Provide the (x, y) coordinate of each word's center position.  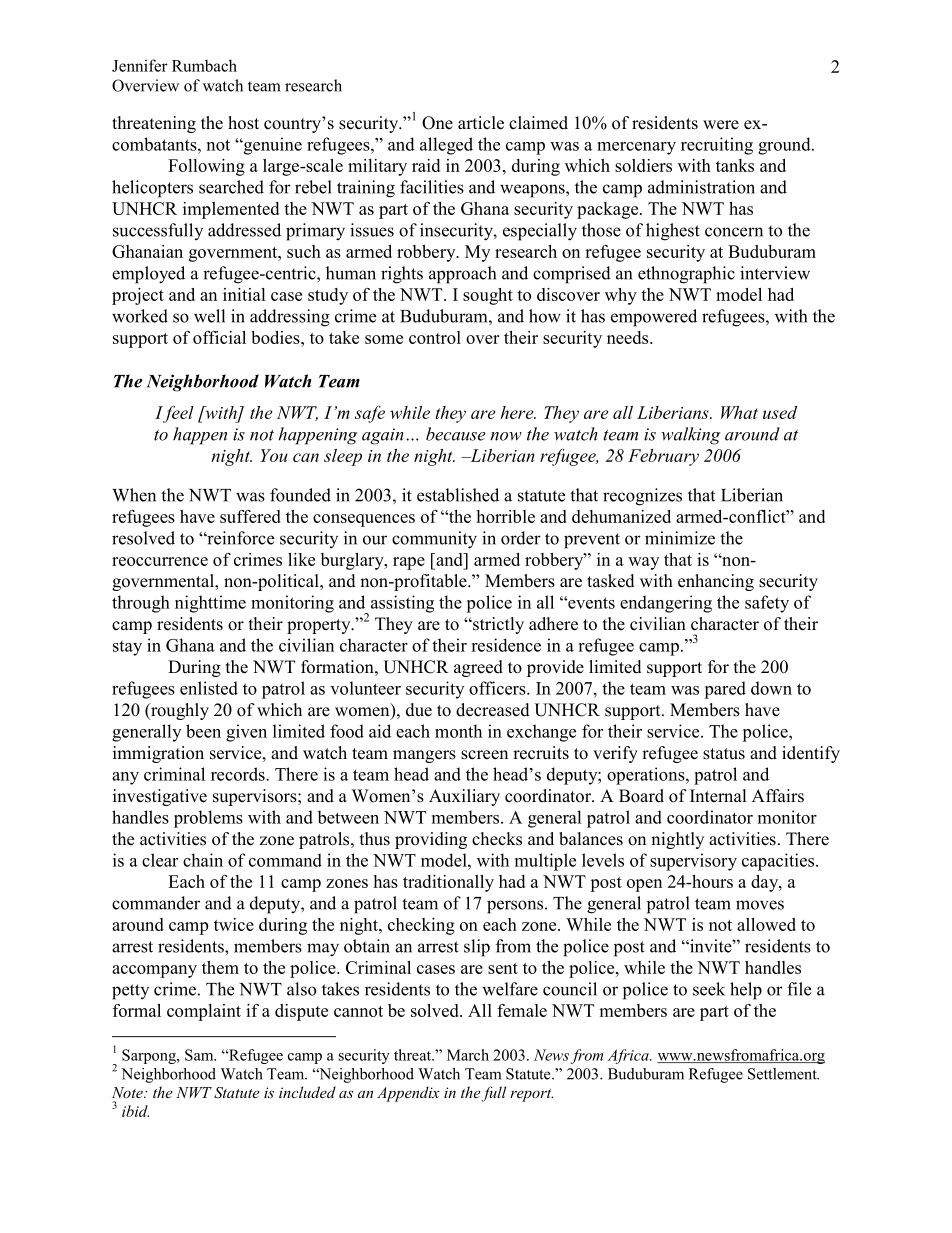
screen (484, 755)
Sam (200, 1055)
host (243, 123)
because (456, 434)
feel (177, 414)
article (481, 123)
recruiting (717, 146)
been (203, 731)
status (724, 754)
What (739, 412)
